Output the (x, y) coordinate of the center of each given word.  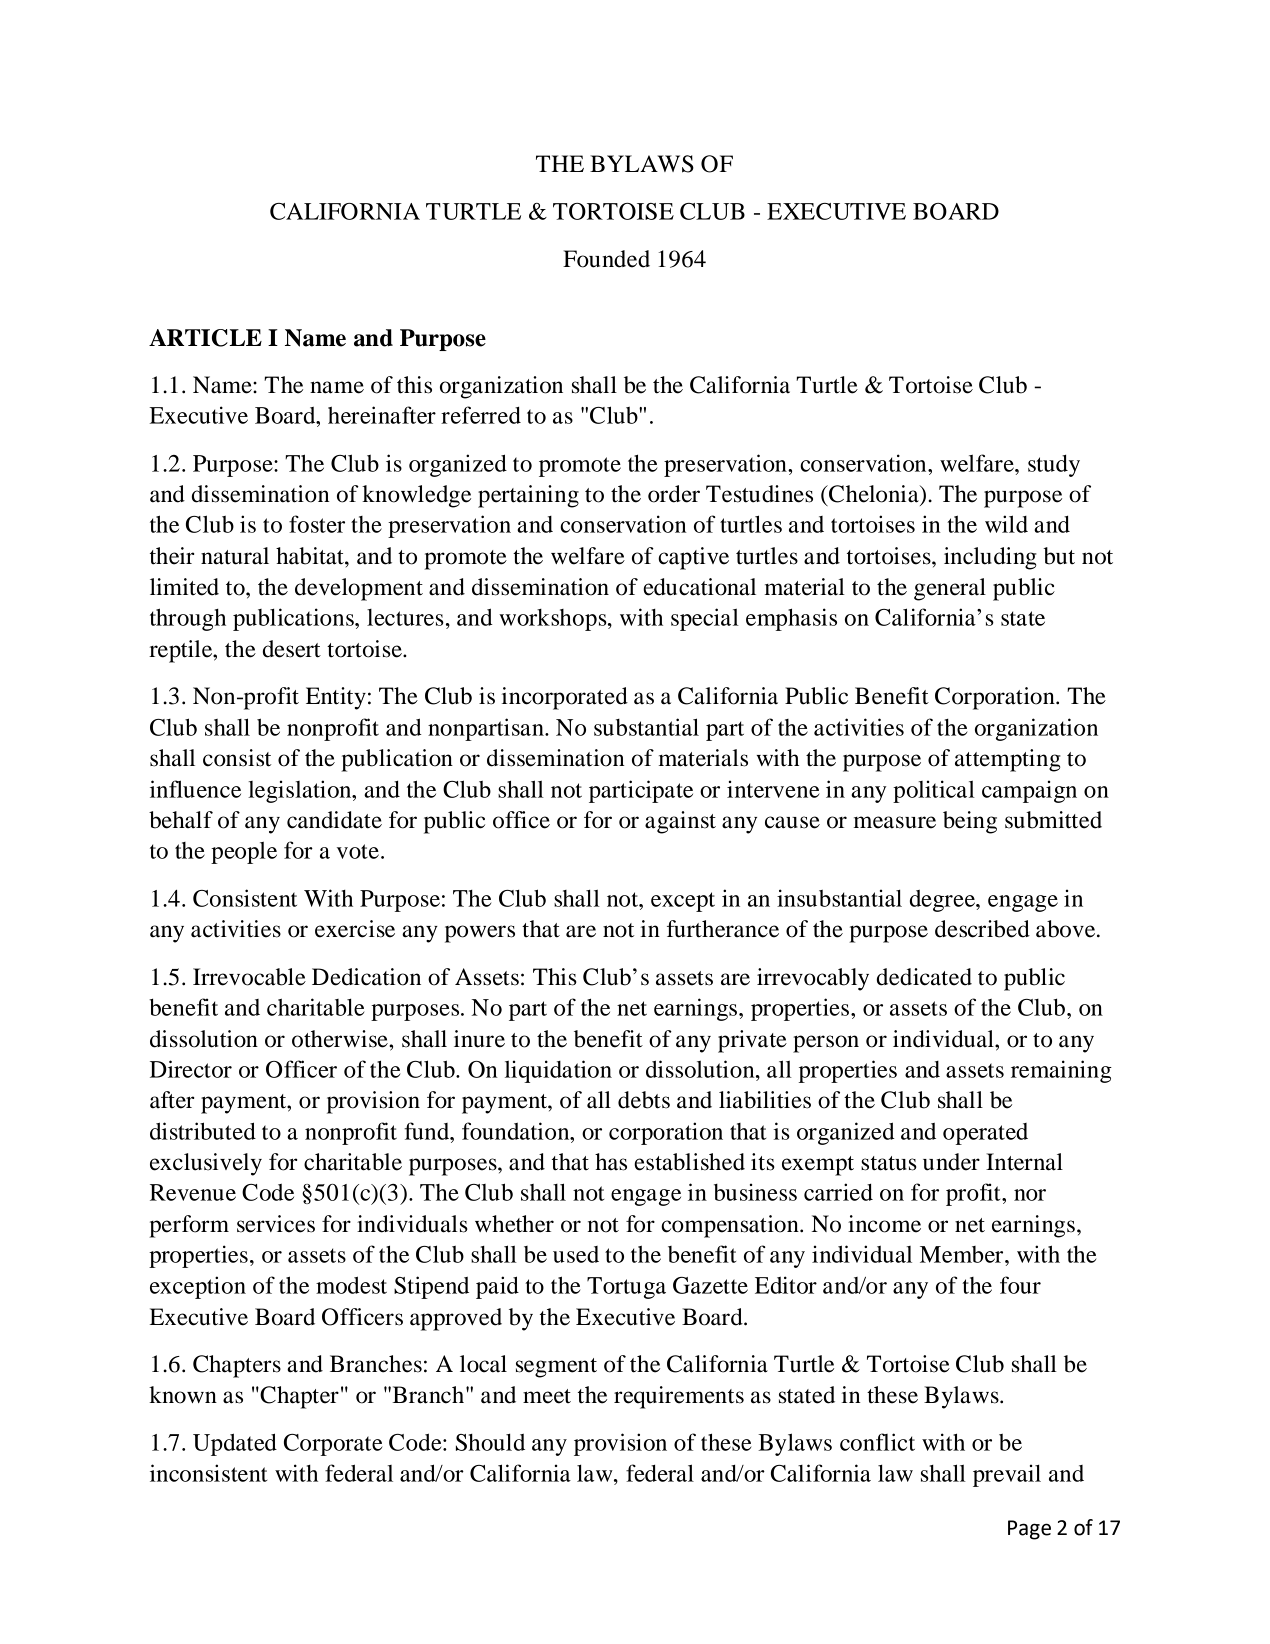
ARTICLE (205, 338)
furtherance (723, 929)
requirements (679, 1397)
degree (943, 901)
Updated (235, 1444)
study (1054, 466)
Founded (606, 259)
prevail (1007, 1475)
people (244, 853)
